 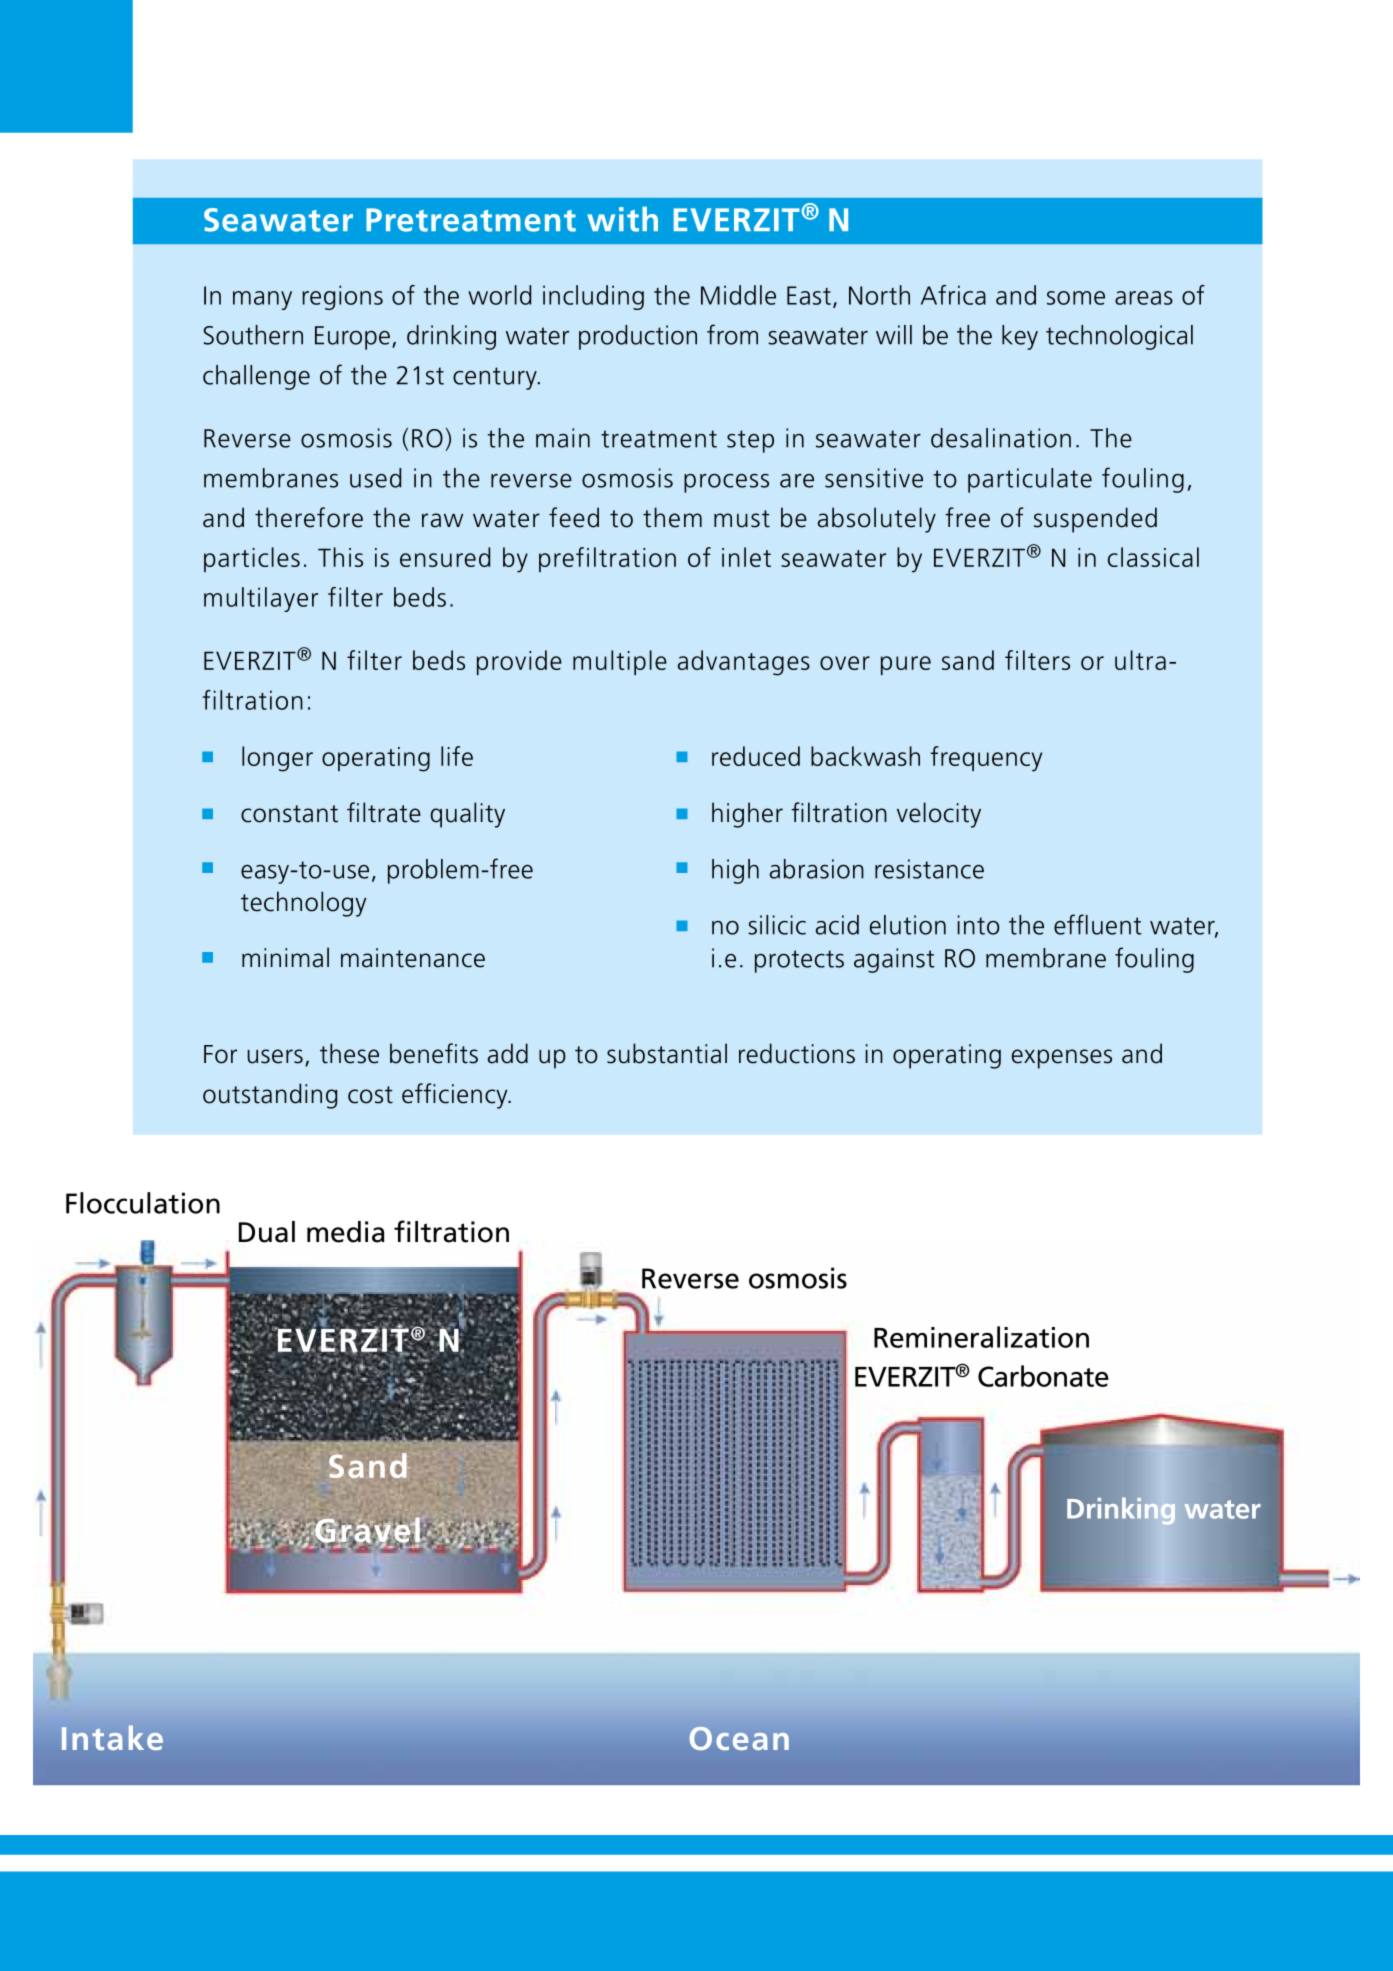 I want to click on Intake, so click(x=112, y=1737).
